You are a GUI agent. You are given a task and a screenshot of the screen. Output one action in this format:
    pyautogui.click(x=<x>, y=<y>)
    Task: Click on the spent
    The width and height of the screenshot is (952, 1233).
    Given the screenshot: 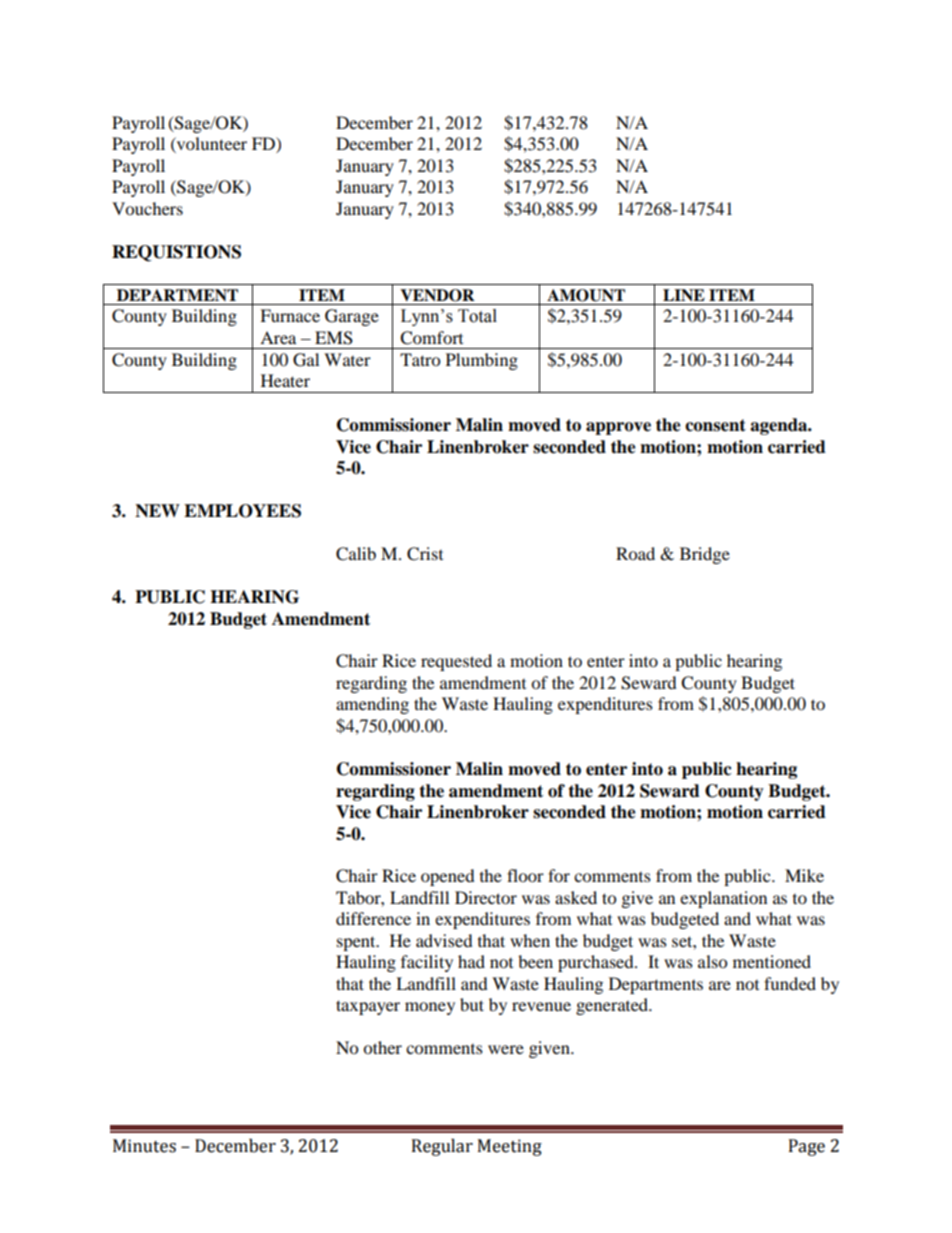 What is the action you would take?
    pyautogui.click(x=357, y=943)
